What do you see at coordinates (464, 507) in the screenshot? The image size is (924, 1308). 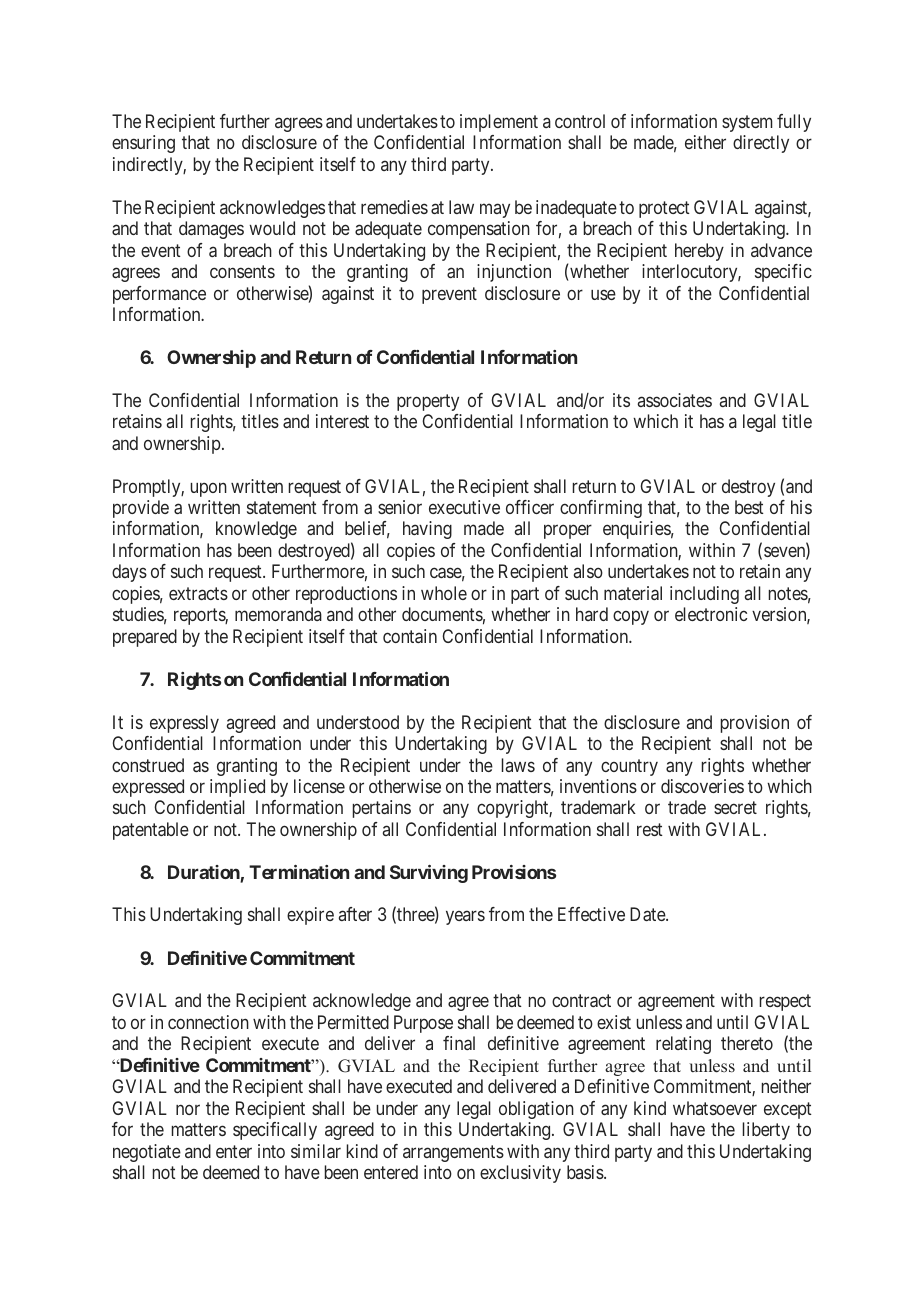 I see `executive` at bounding box center [464, 507].
